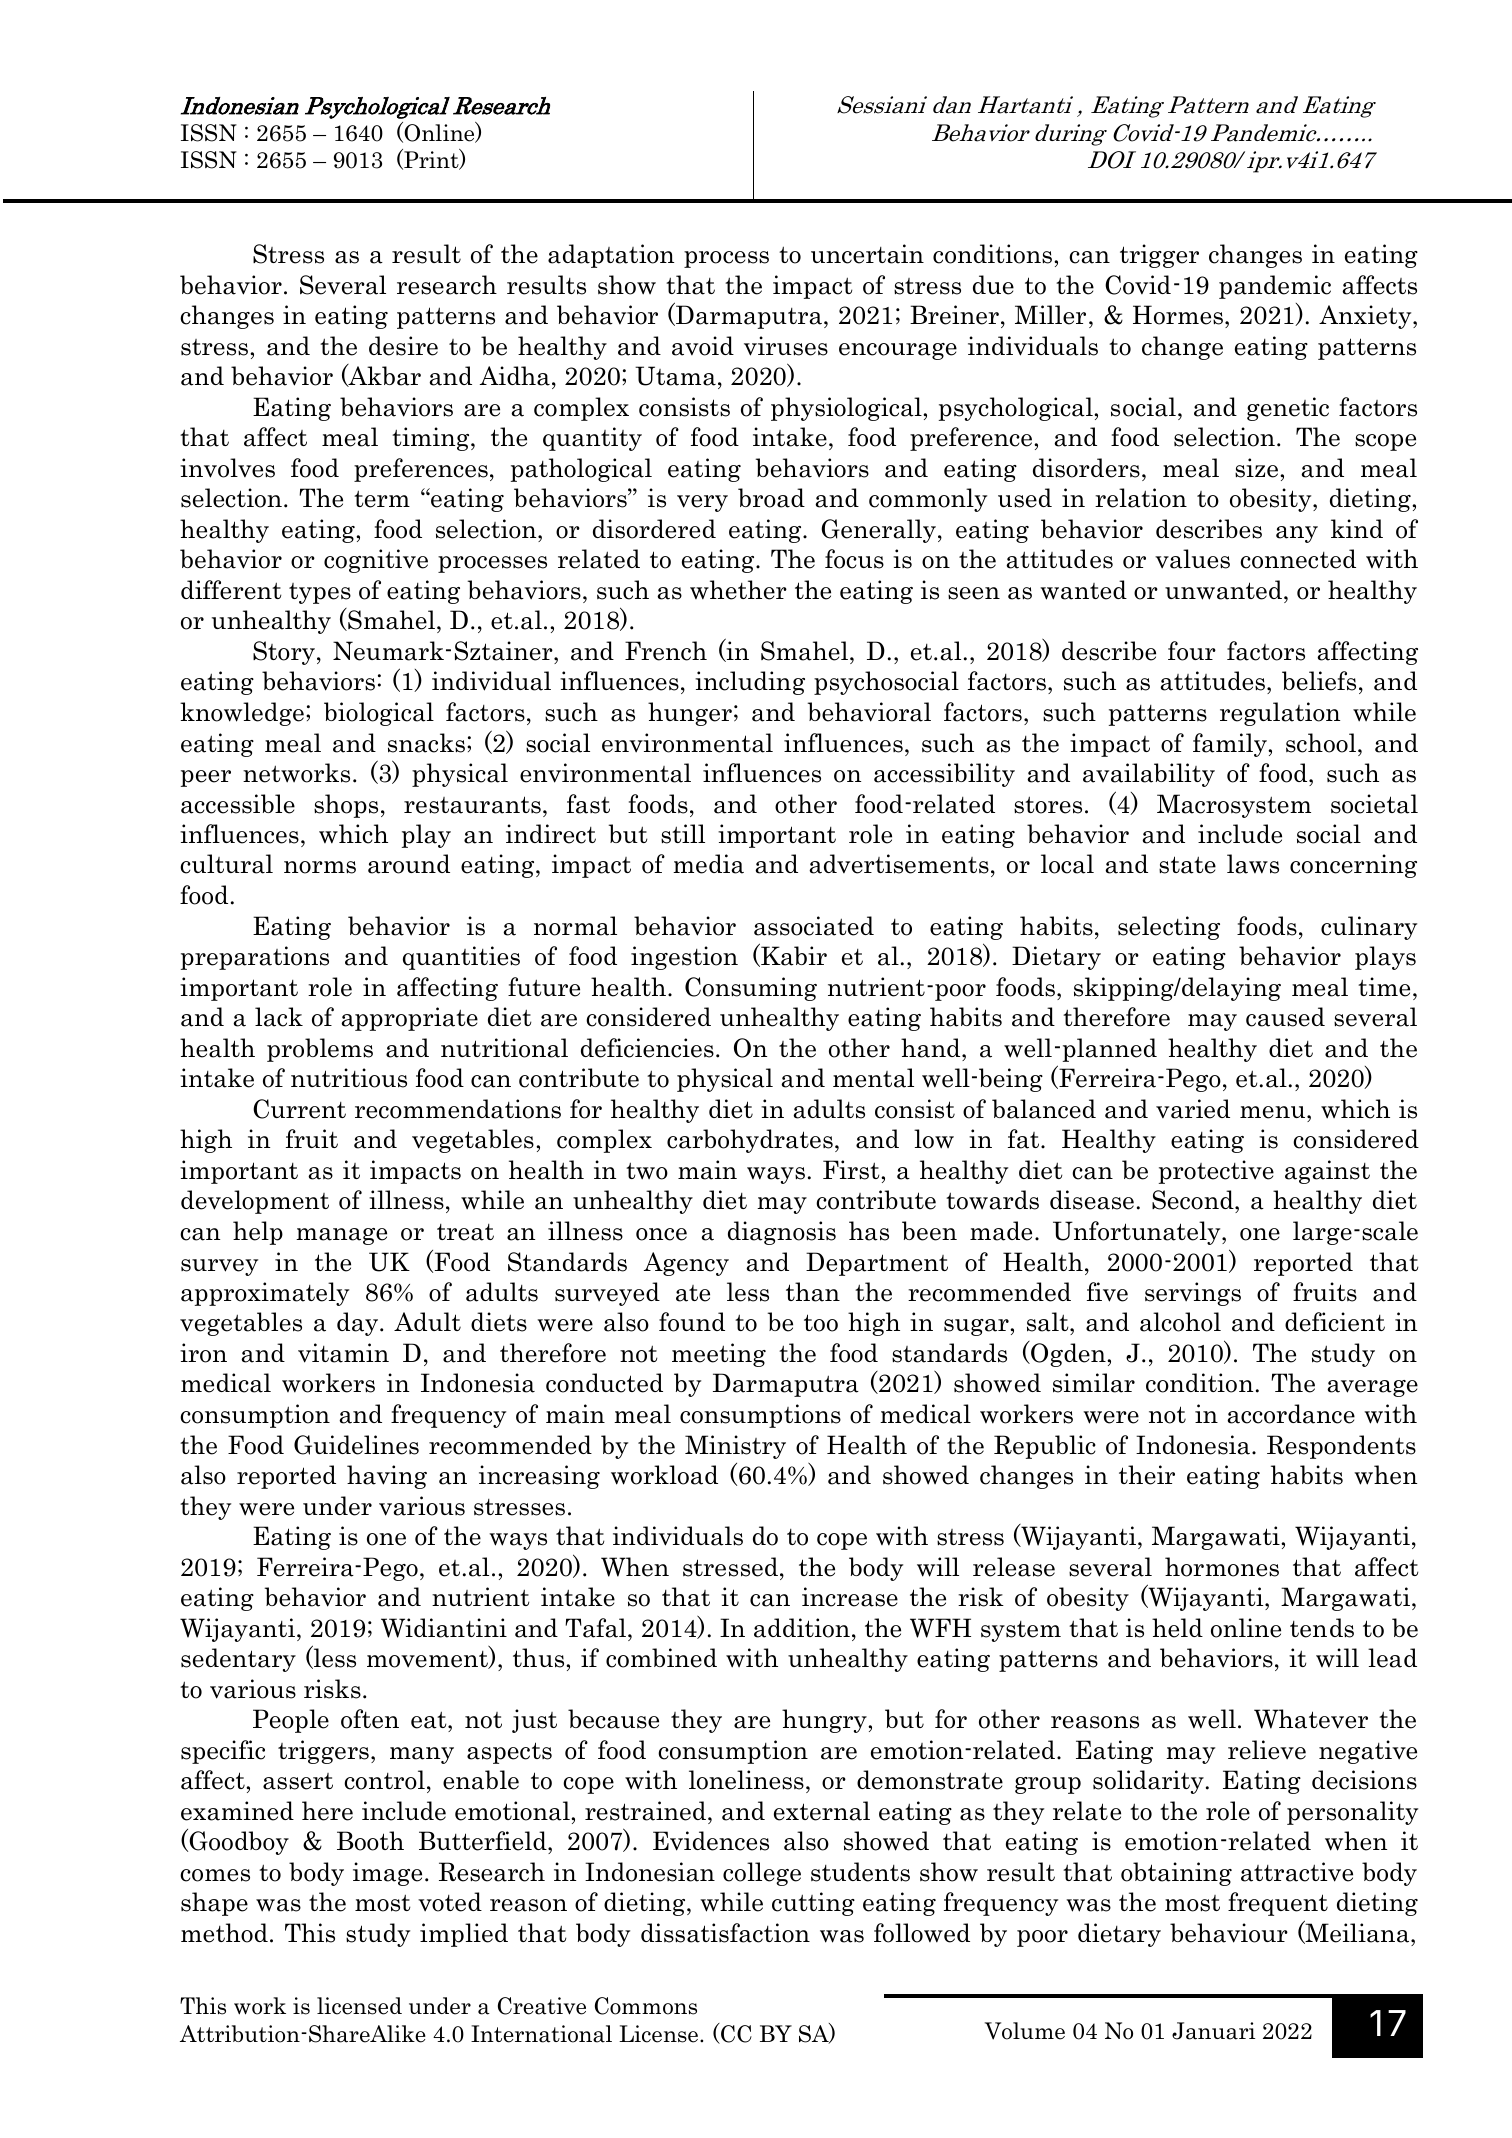  Describe the element at coordinates (349, 1078) in the image. I see `nutritious` at that location.
